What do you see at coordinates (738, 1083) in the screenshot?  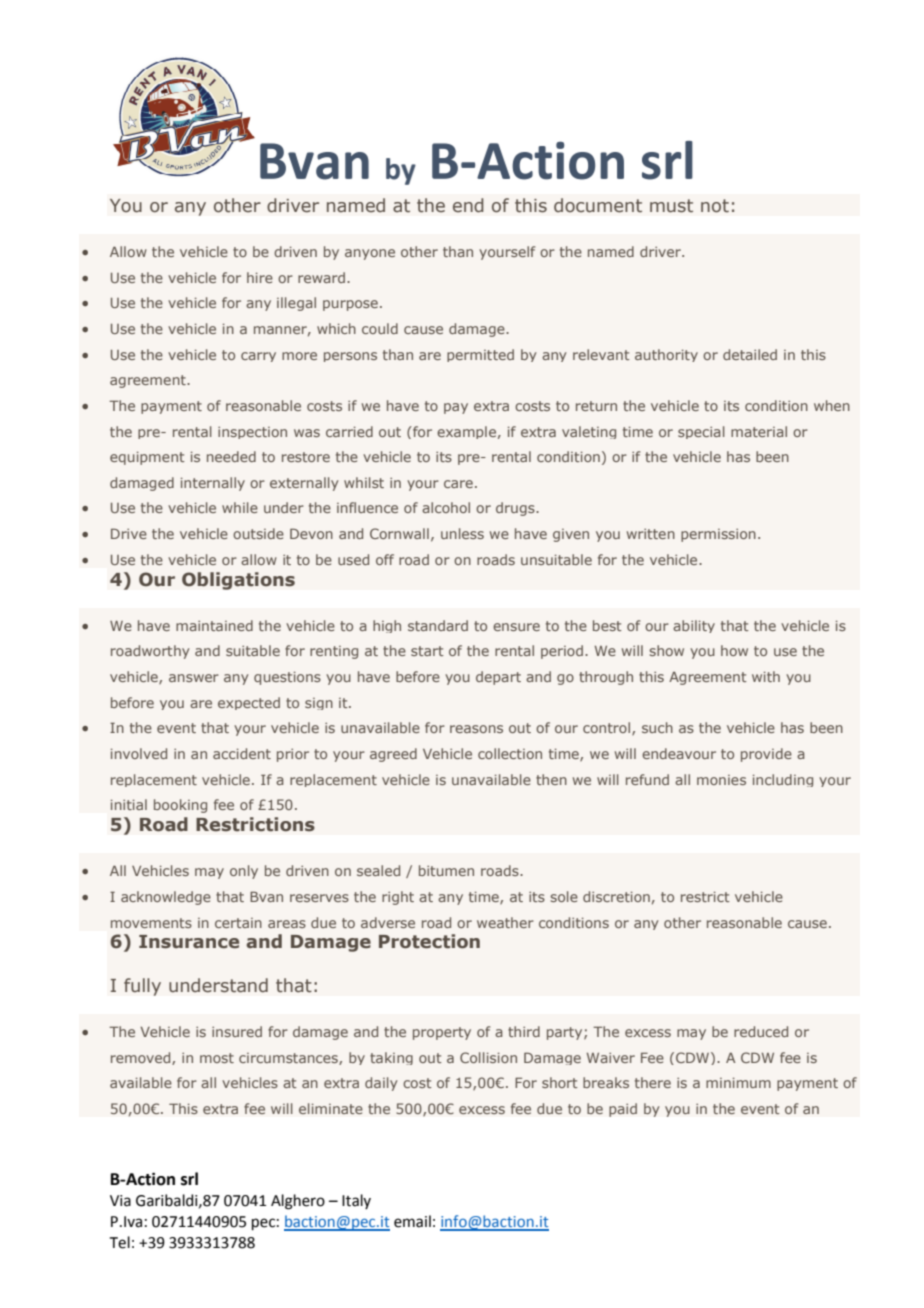 I see `minimum` at bounding box center [738, 1083].
